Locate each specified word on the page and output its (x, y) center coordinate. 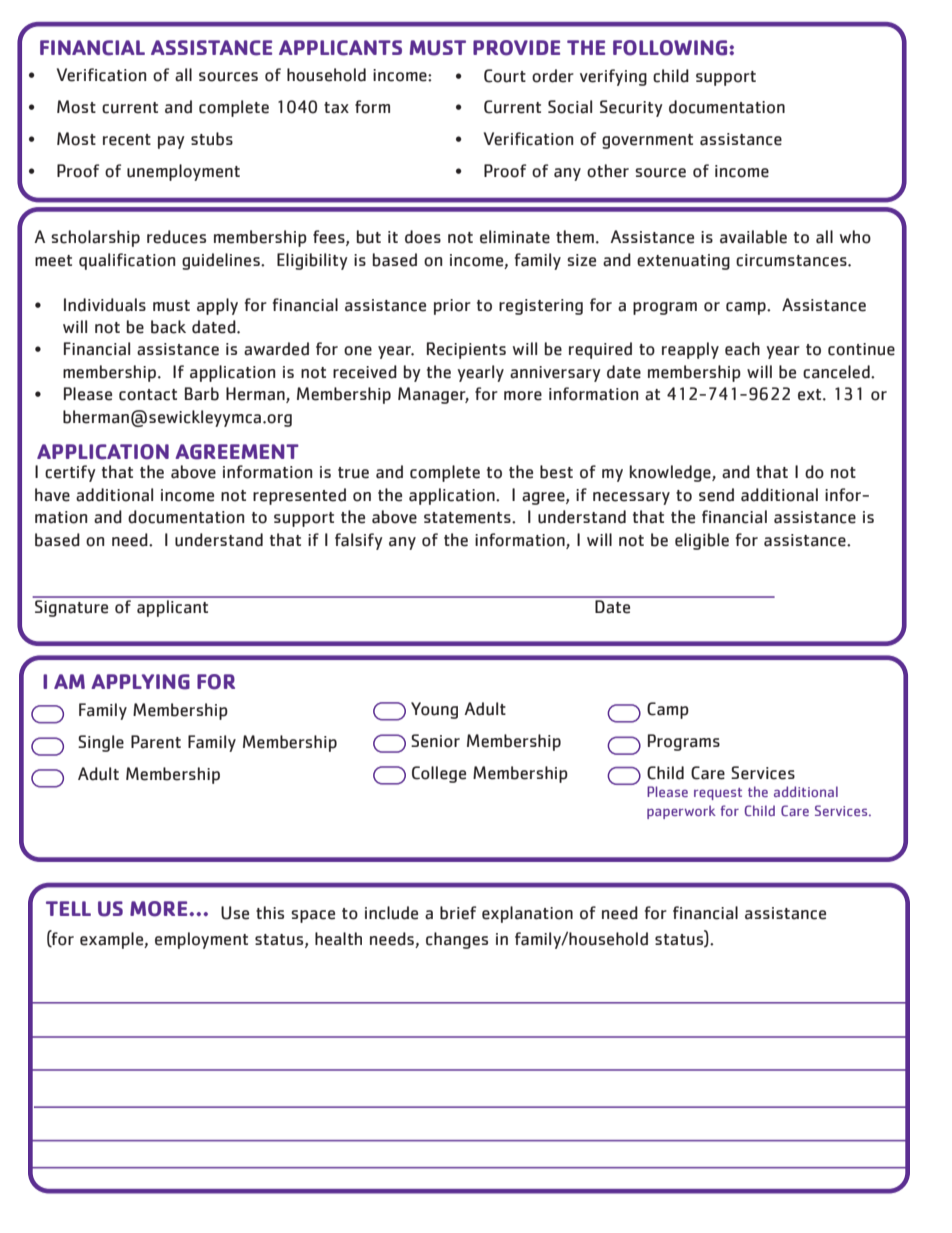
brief (458, 913)
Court (505, 76)
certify (70, 473)
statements (468, 518)
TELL (68, 908)
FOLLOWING (671, 48)
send (716, 495)
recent (127, 140)
